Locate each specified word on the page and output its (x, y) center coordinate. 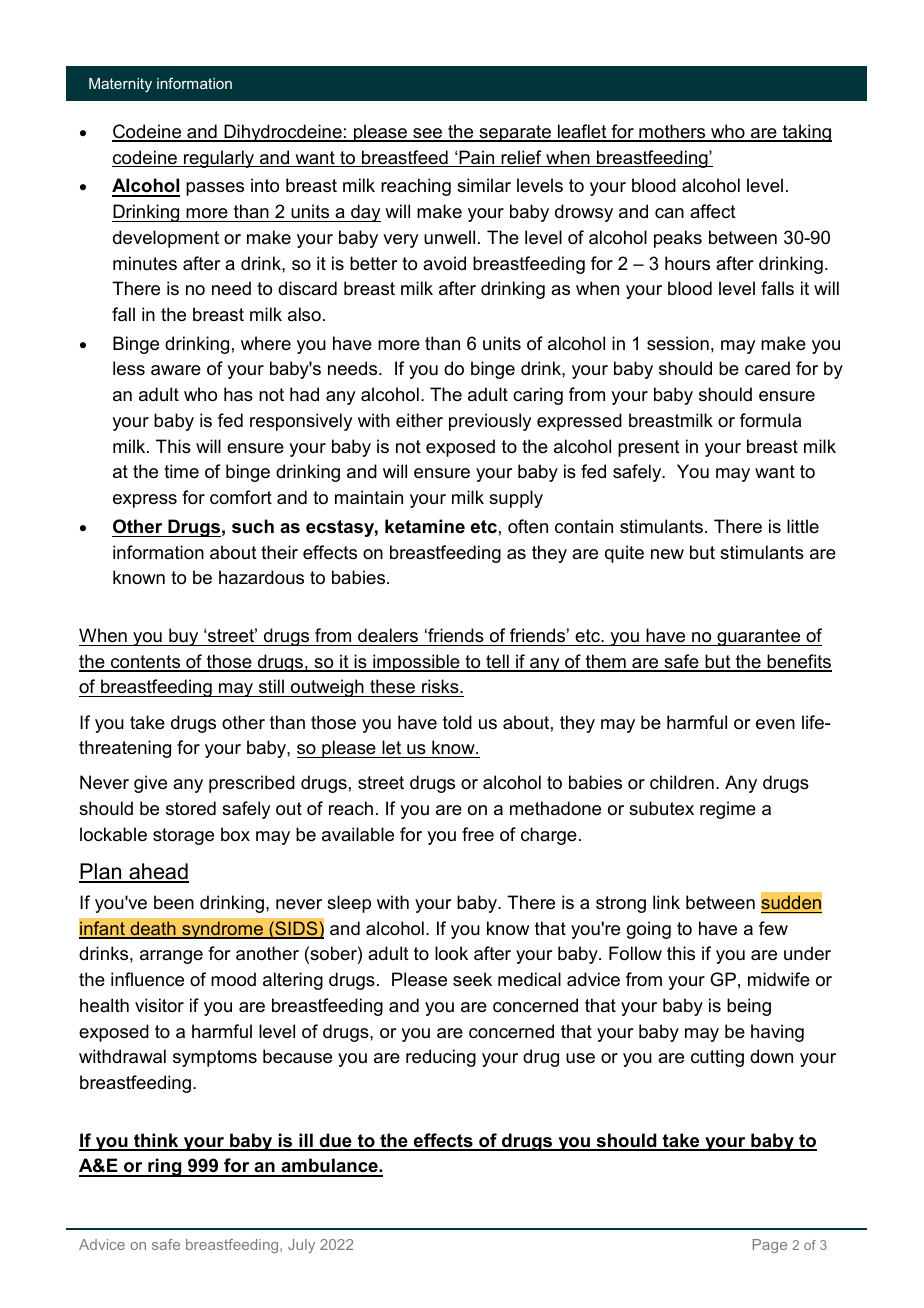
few (773, 928)
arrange (171, 957)
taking (806, 133)
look (451, 953)
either (419, 420)
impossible (416, 663)
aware (176, 370)
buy (184, 637)
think (156, 1141)
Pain (477, 158)
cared (767, 368)
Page (770, 1246)
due (336, 1141)
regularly (219, 159)
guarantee (759, 637)
